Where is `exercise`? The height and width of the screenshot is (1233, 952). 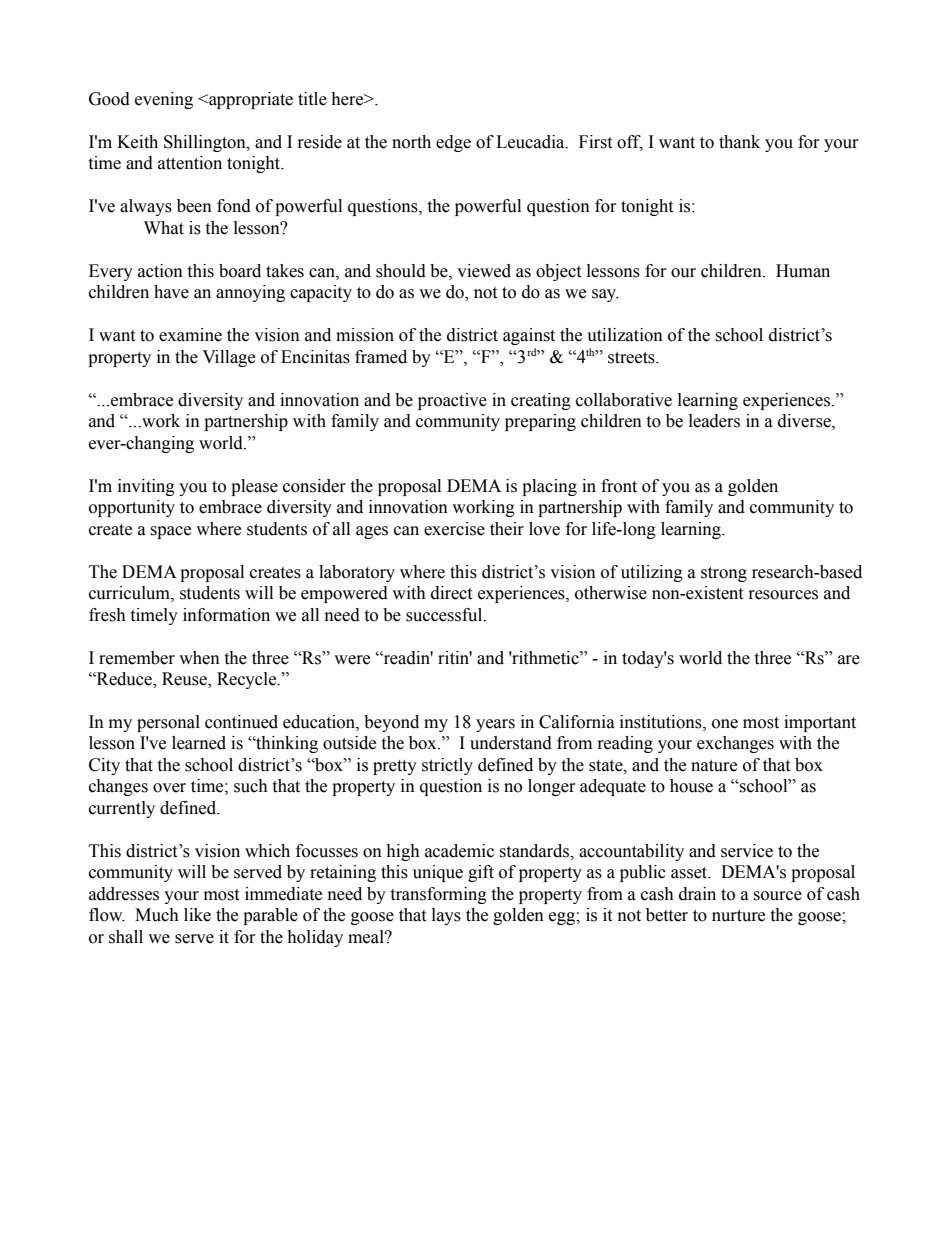 exercise is located at coordinates (454, 529).
